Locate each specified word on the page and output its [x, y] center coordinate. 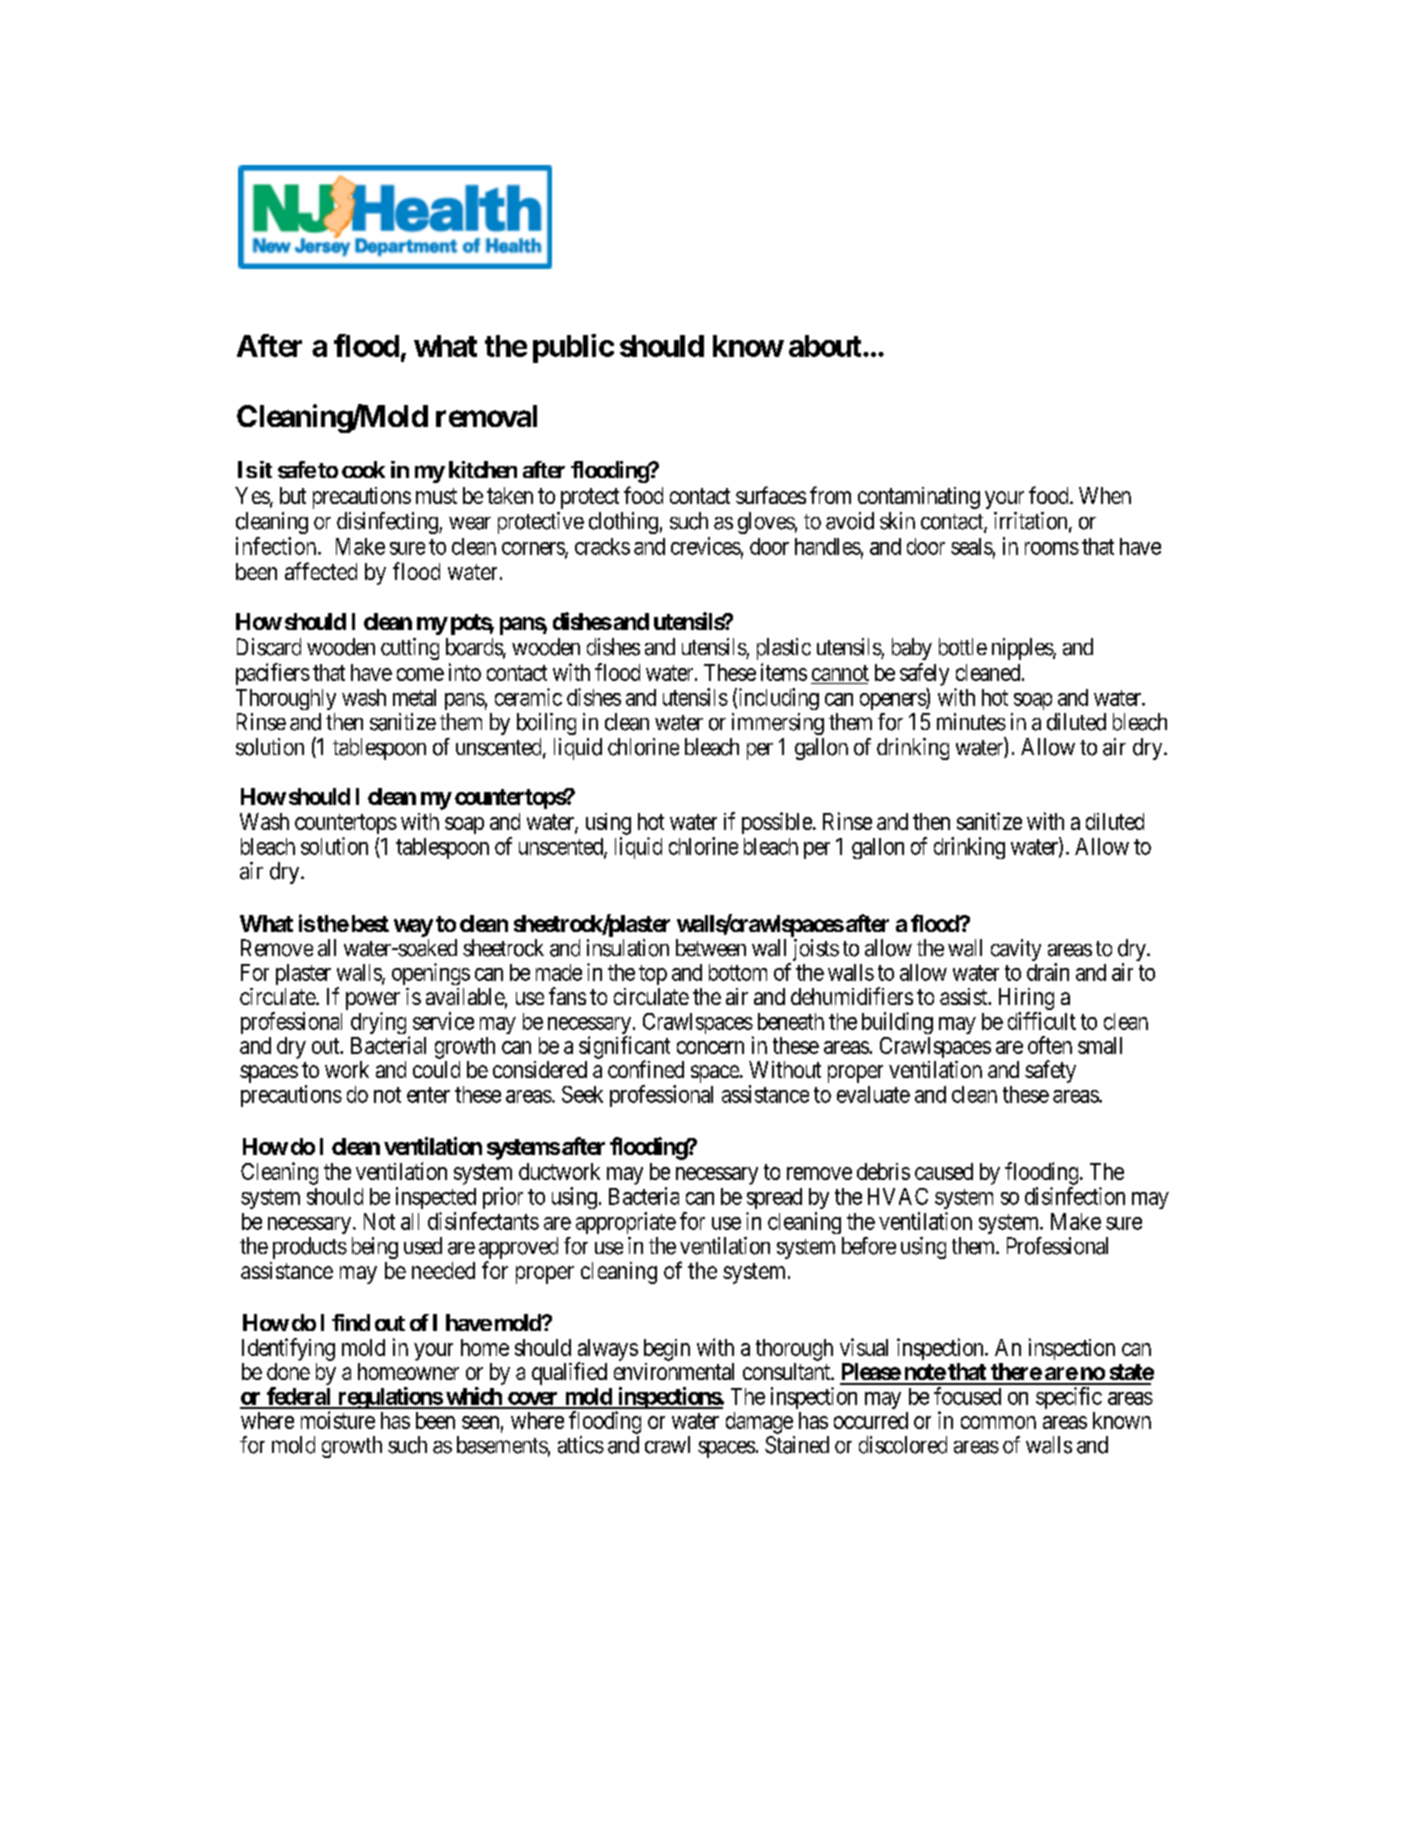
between [711, 948]
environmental [674, 1371]
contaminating [919, 498]
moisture [338, 1420]
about [826, 346]
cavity [1016, 950]
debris [883, 1171]
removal [486, 416]
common [998, 1422]
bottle [963, 647]
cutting [410, 649]
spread [774, 1198]
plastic [784, 649]
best [370, 923]
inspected [436, 1198]
